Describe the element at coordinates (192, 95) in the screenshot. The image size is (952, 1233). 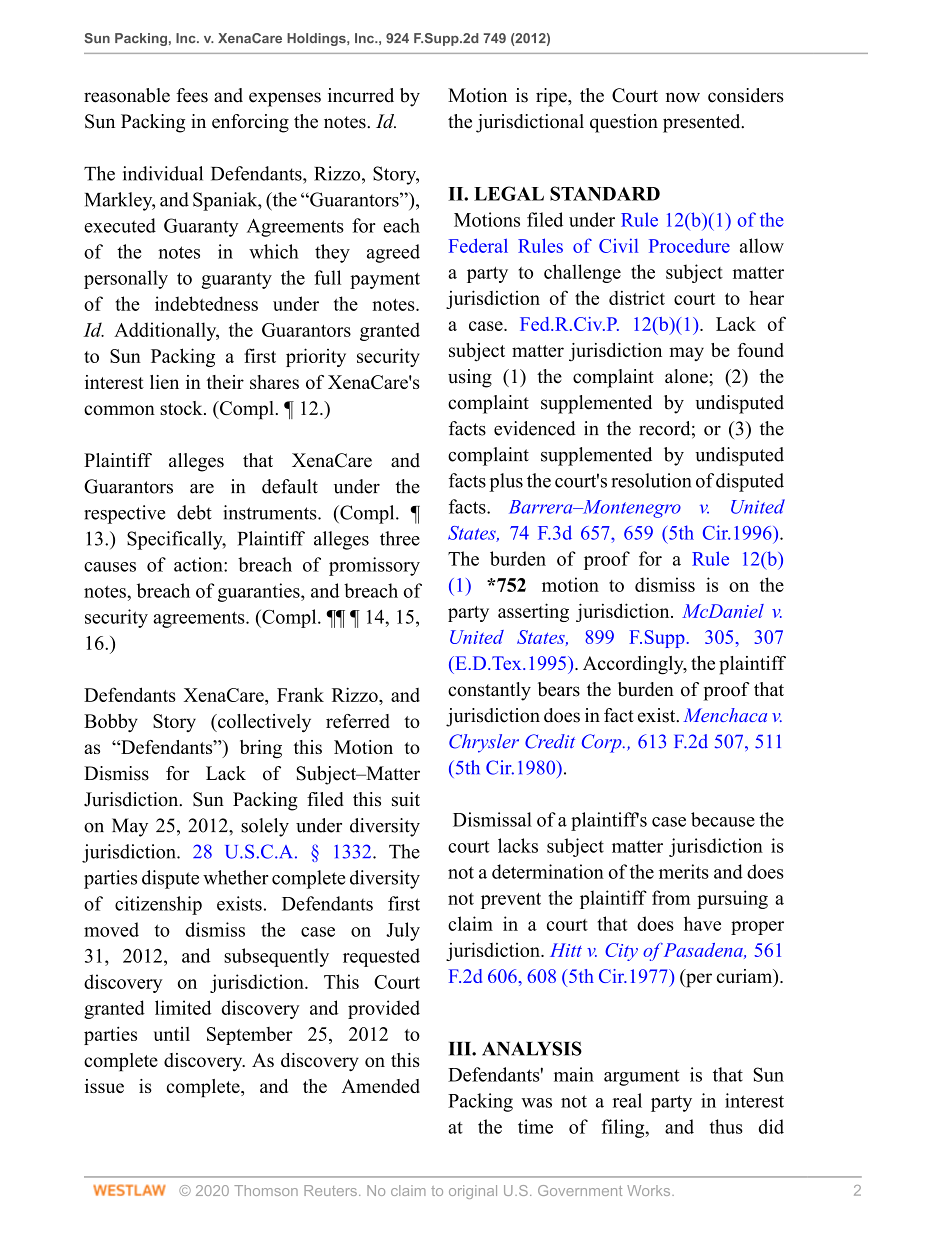
I see `fees` at that location.
